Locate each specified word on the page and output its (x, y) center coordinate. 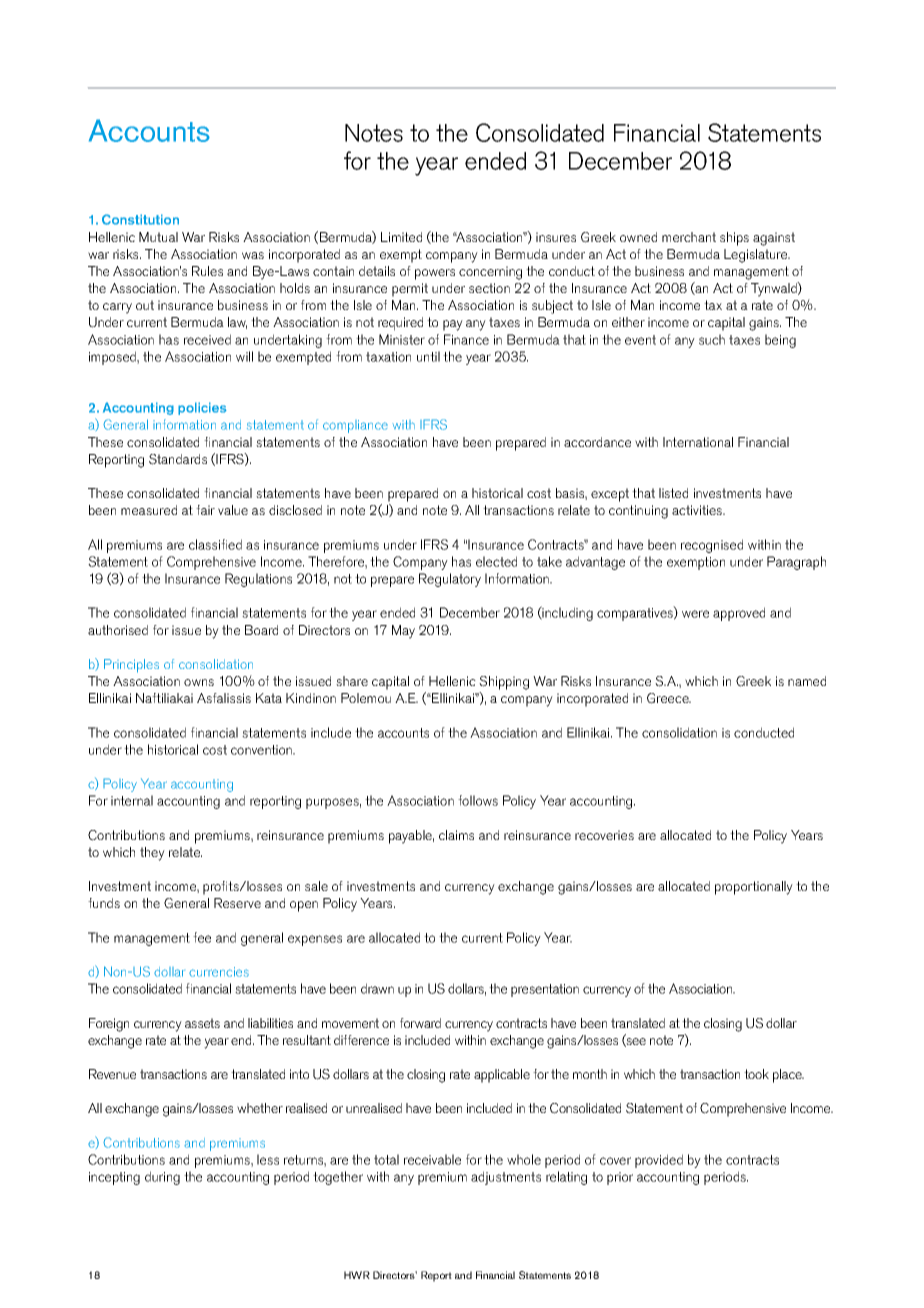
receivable (432, 1159)
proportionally (754, 888)
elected (496, 561)
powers (435, 274)
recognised (712, 546)
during (162, 1178)
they (152, 854)
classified (215, 544)
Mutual (158, 237)
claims (456, 835)
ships (734, 239)
